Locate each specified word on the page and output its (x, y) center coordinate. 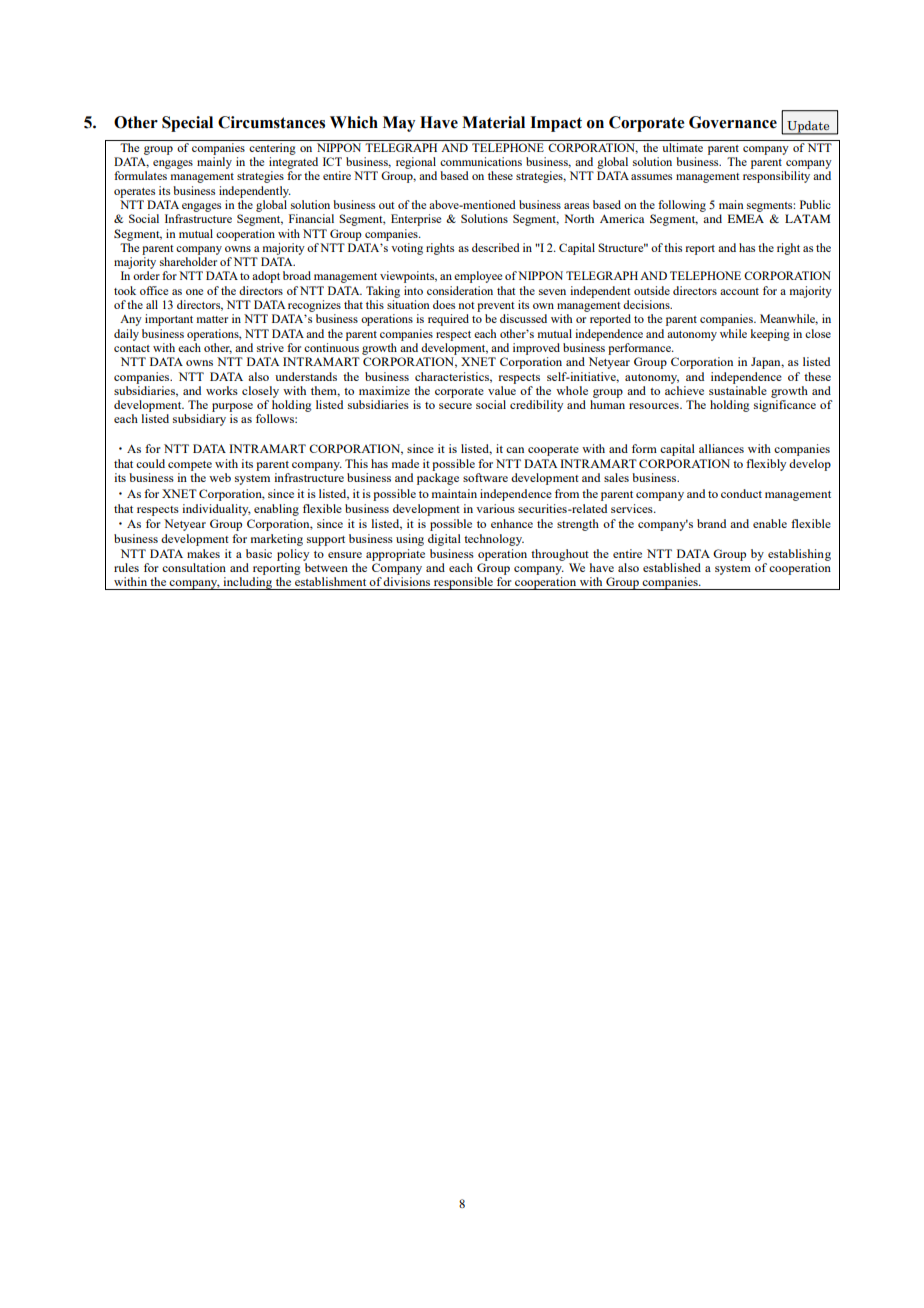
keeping (770, 335)
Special (187, 124)
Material (493, 122)
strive (270, 347)
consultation (194, 567)
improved (536, 349)
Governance (733, 122)
